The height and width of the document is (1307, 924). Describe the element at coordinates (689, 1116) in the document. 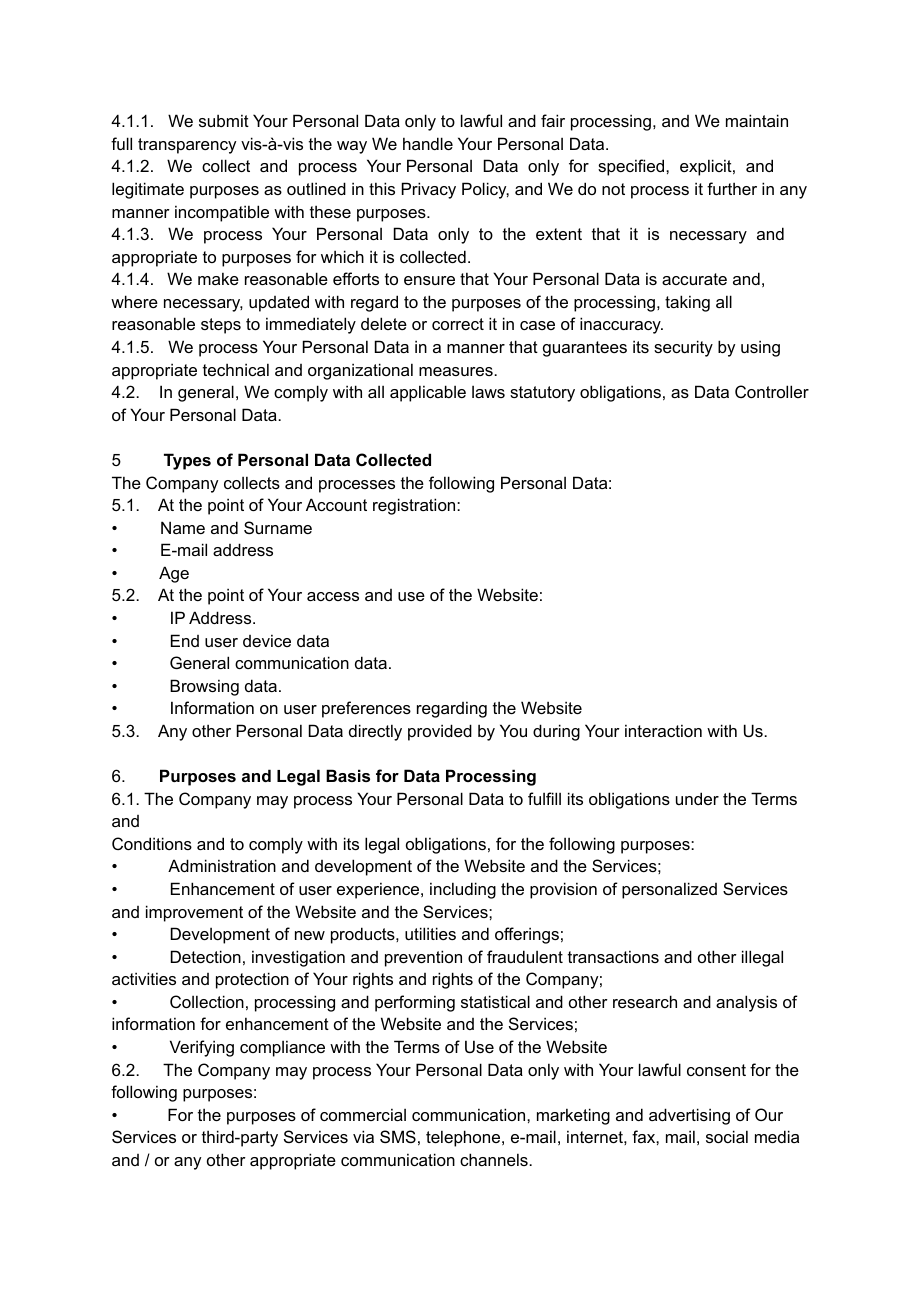

I see `advertising` at that location.
